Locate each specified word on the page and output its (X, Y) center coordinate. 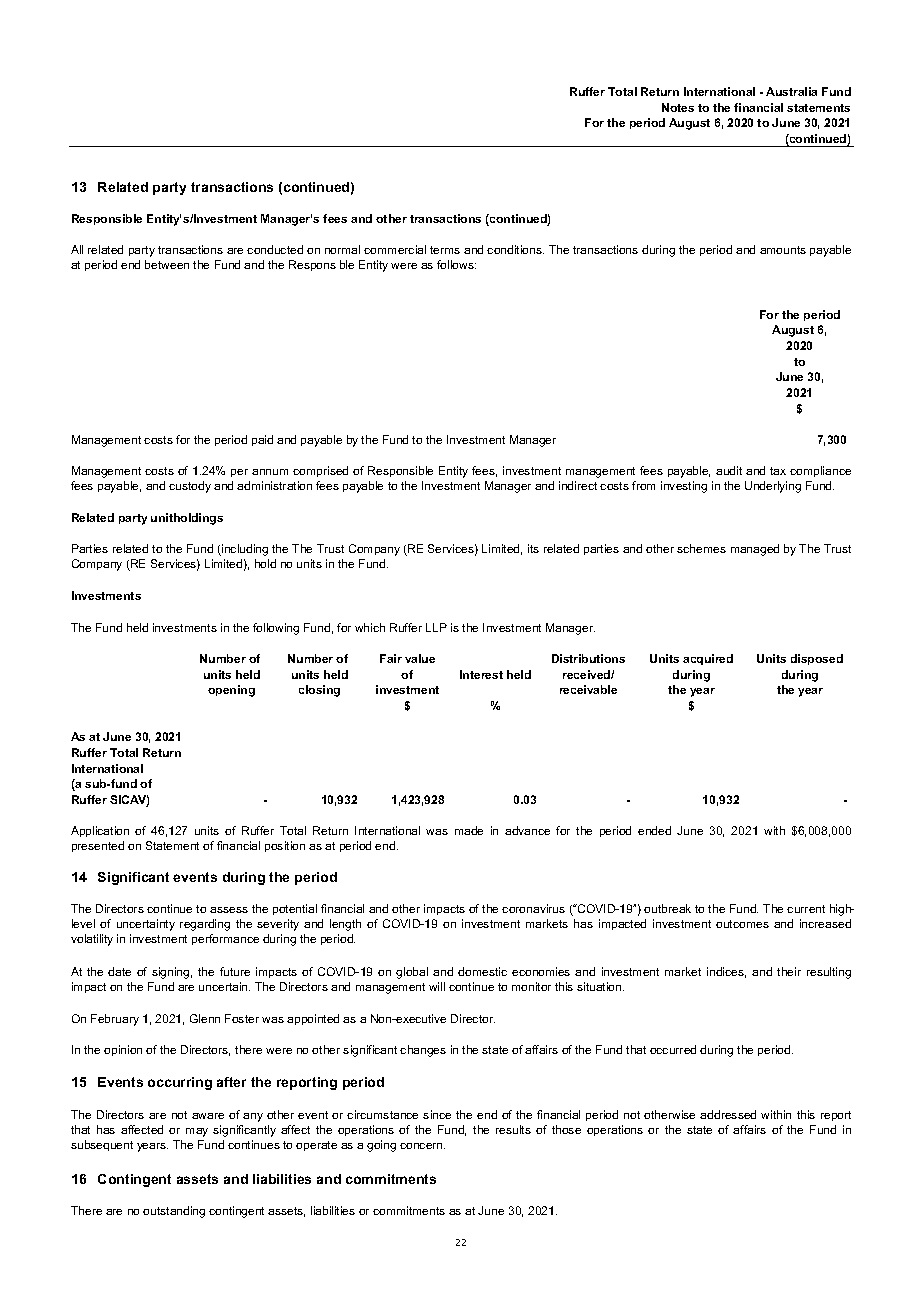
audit (729, 470)
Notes (678, 107)
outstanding (174, 1212)
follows (456, 264)
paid (262, 440)
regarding (205, 925)
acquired (708, 659)
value (420, 658)
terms (445, 250)
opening (231, 691)
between (167, 264)
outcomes (742, 924)
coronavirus (533, 908)
